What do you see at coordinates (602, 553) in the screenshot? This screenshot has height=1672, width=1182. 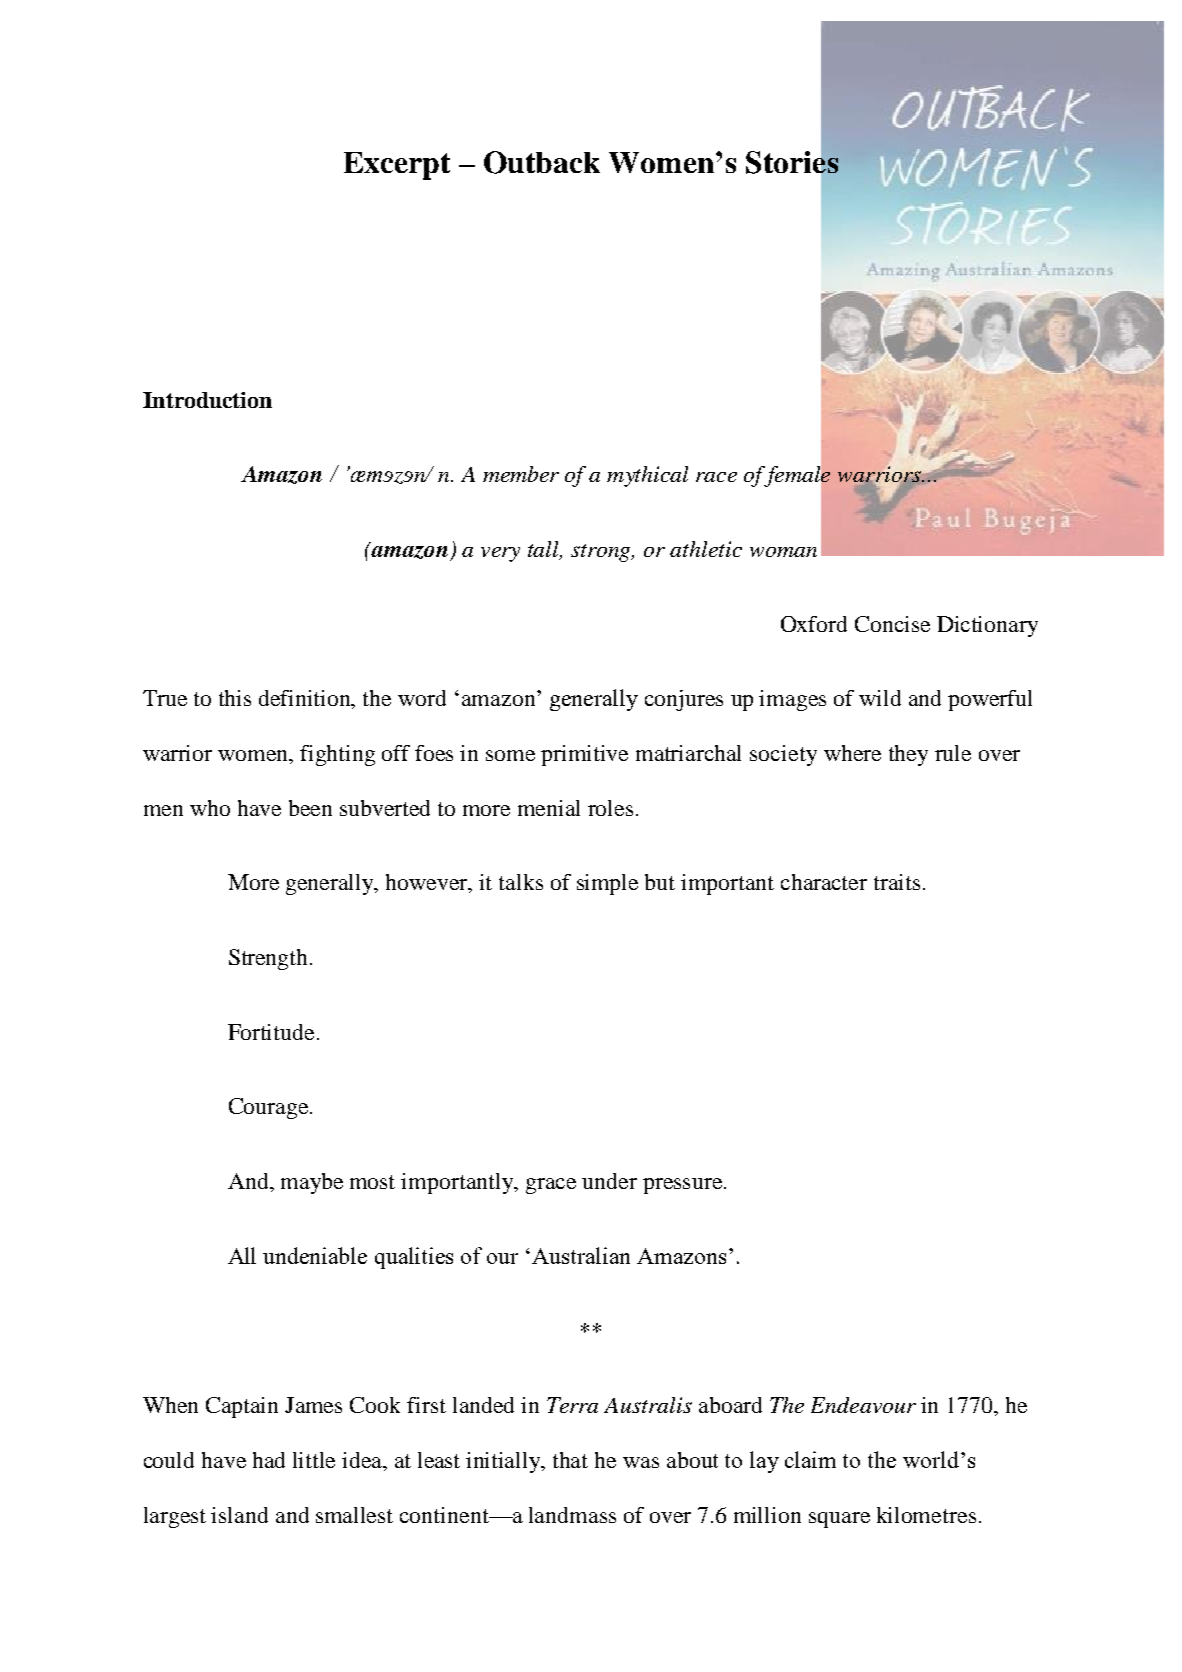 I see `strong` at bounding box center [602, 553].
